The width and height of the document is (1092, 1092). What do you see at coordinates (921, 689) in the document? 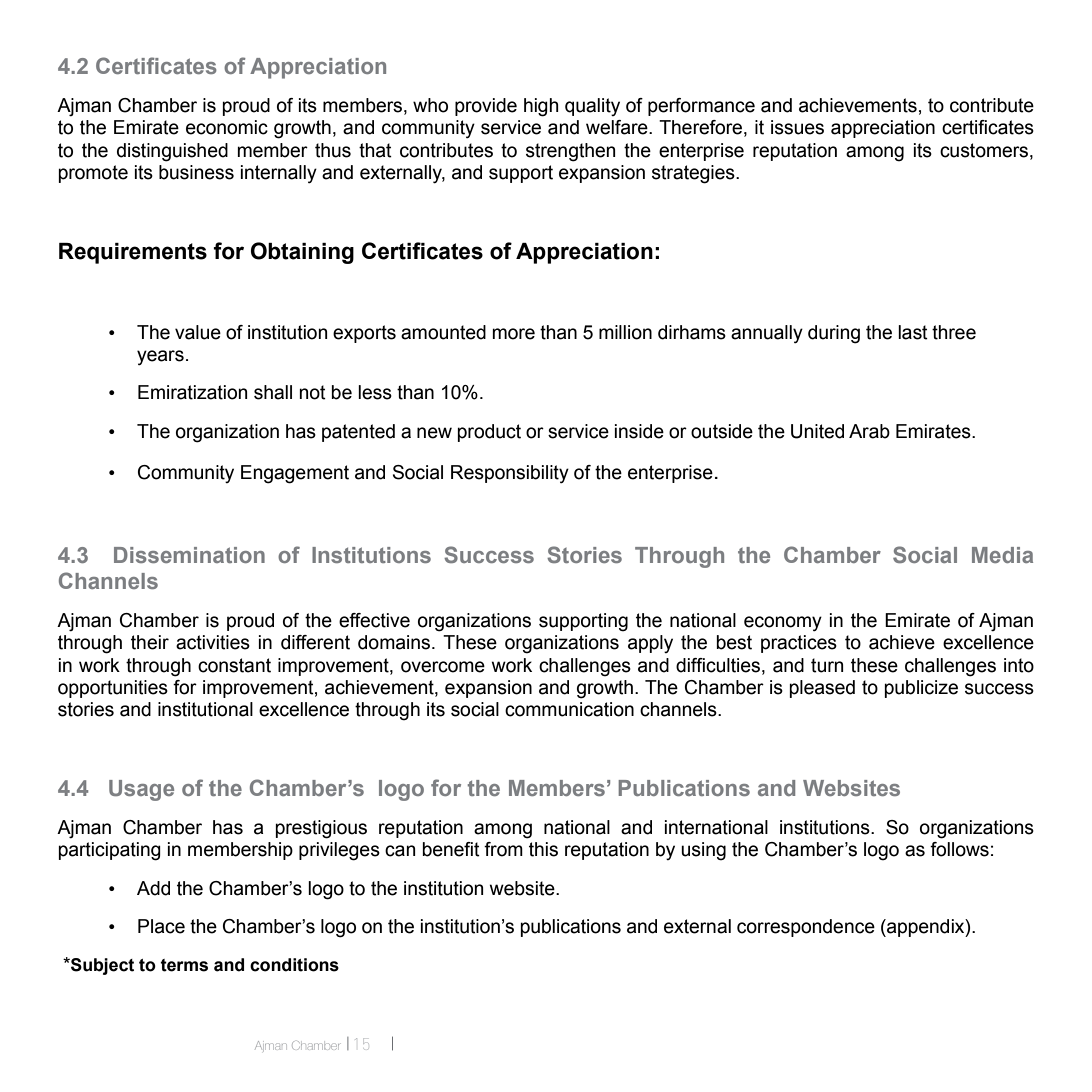
I see `publicize` at bounding box center [921, 689].
